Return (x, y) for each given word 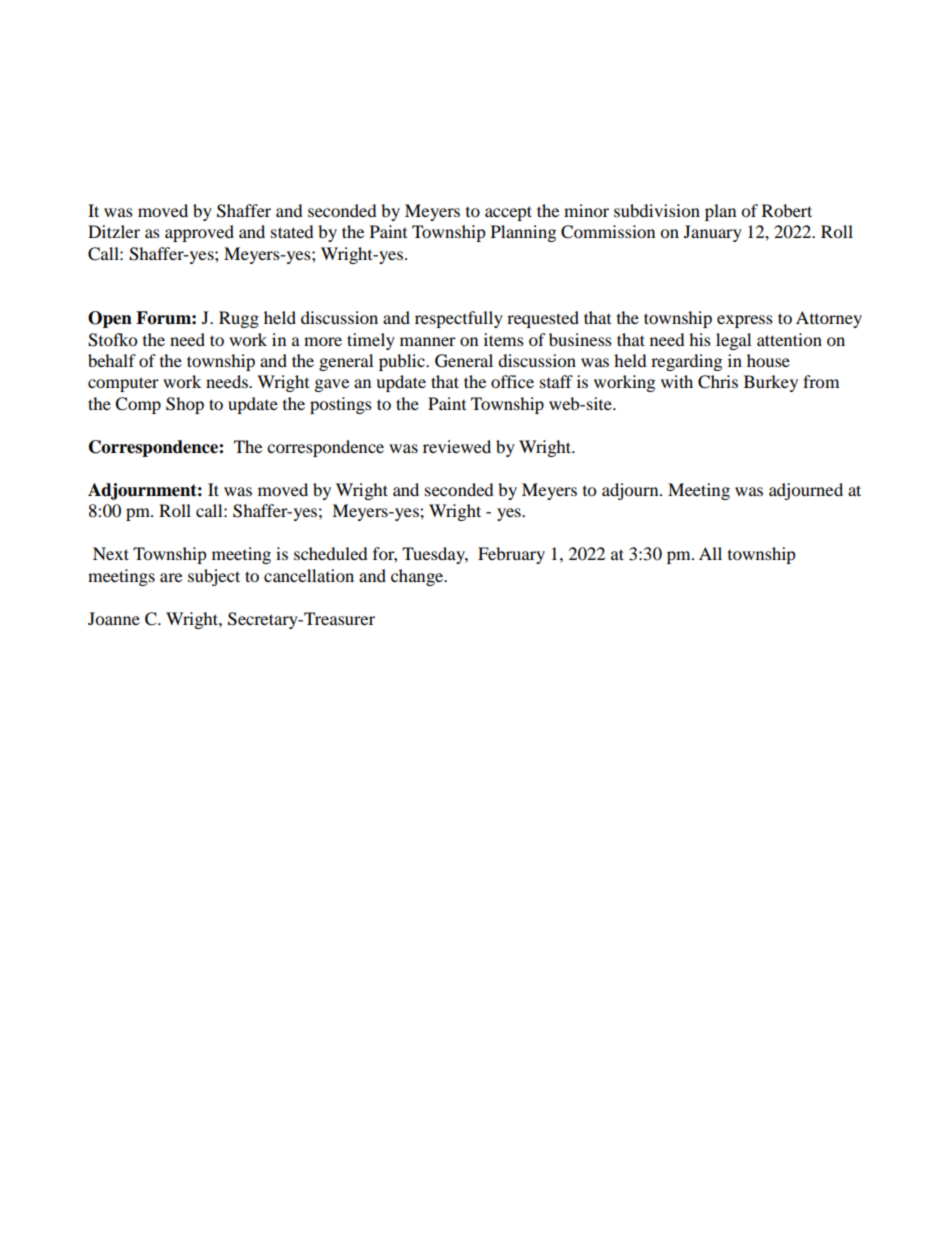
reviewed (457, 446)
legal (733, 341)
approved (199, 233)
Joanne (114, 618)
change (418, 577)
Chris (718, 382)
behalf (112, 360)
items (504, 339)
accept (508, 213)
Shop (185, 405)
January (713, 233)
